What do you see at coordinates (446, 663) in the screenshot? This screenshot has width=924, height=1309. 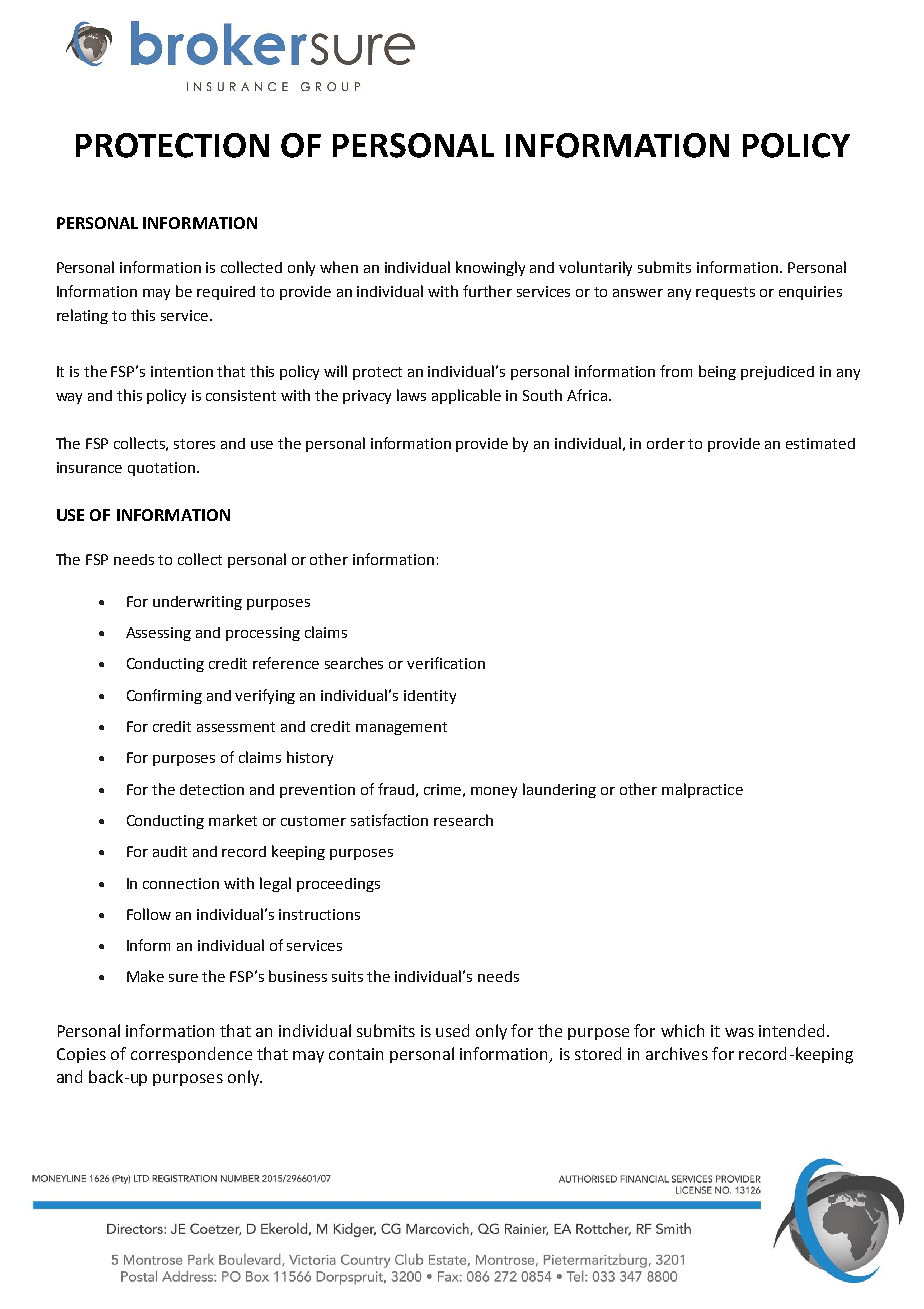 I see `verification` at bounding box center [446, 663].
